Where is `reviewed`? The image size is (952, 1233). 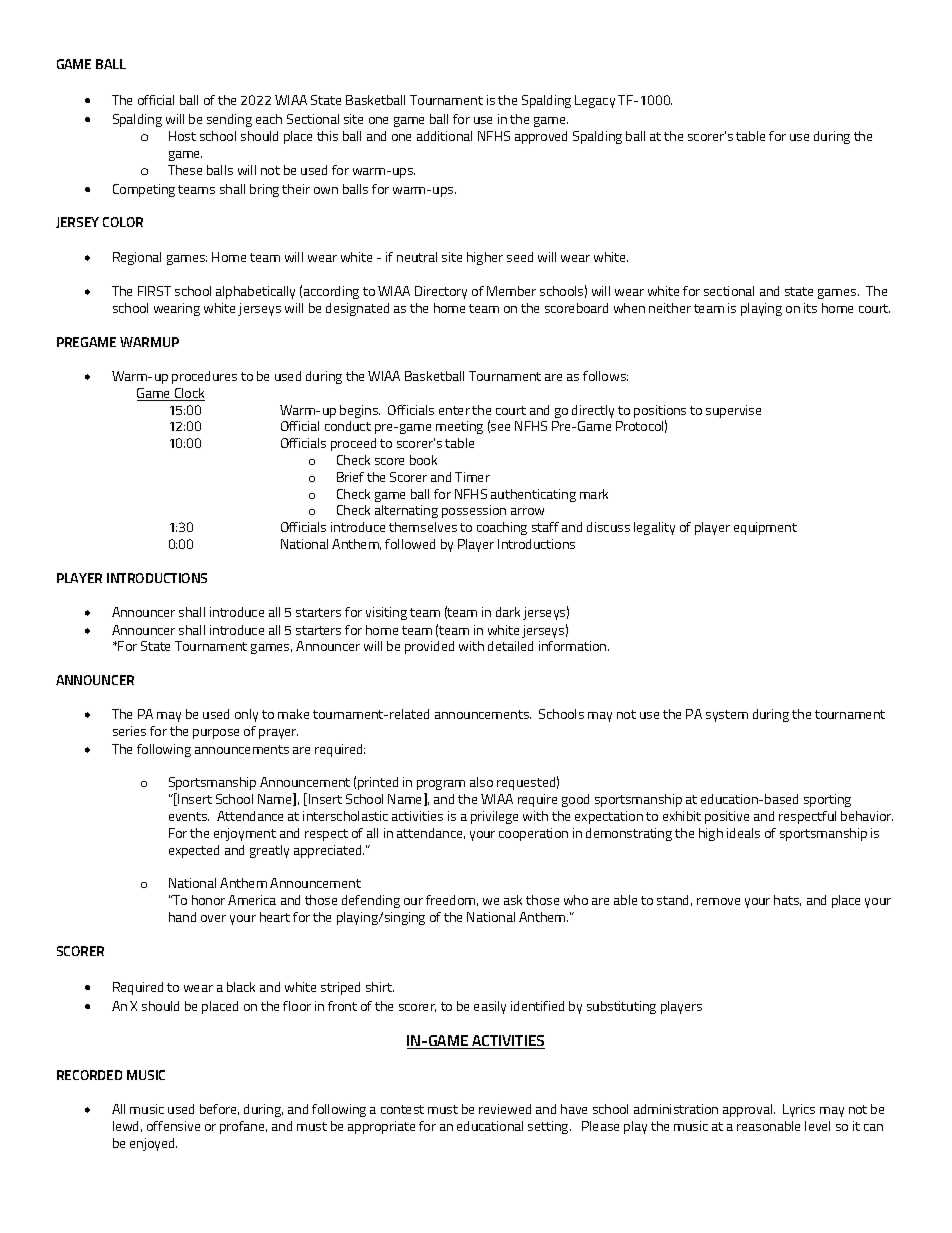
reviewed is located at coordinates (505, 1109).
